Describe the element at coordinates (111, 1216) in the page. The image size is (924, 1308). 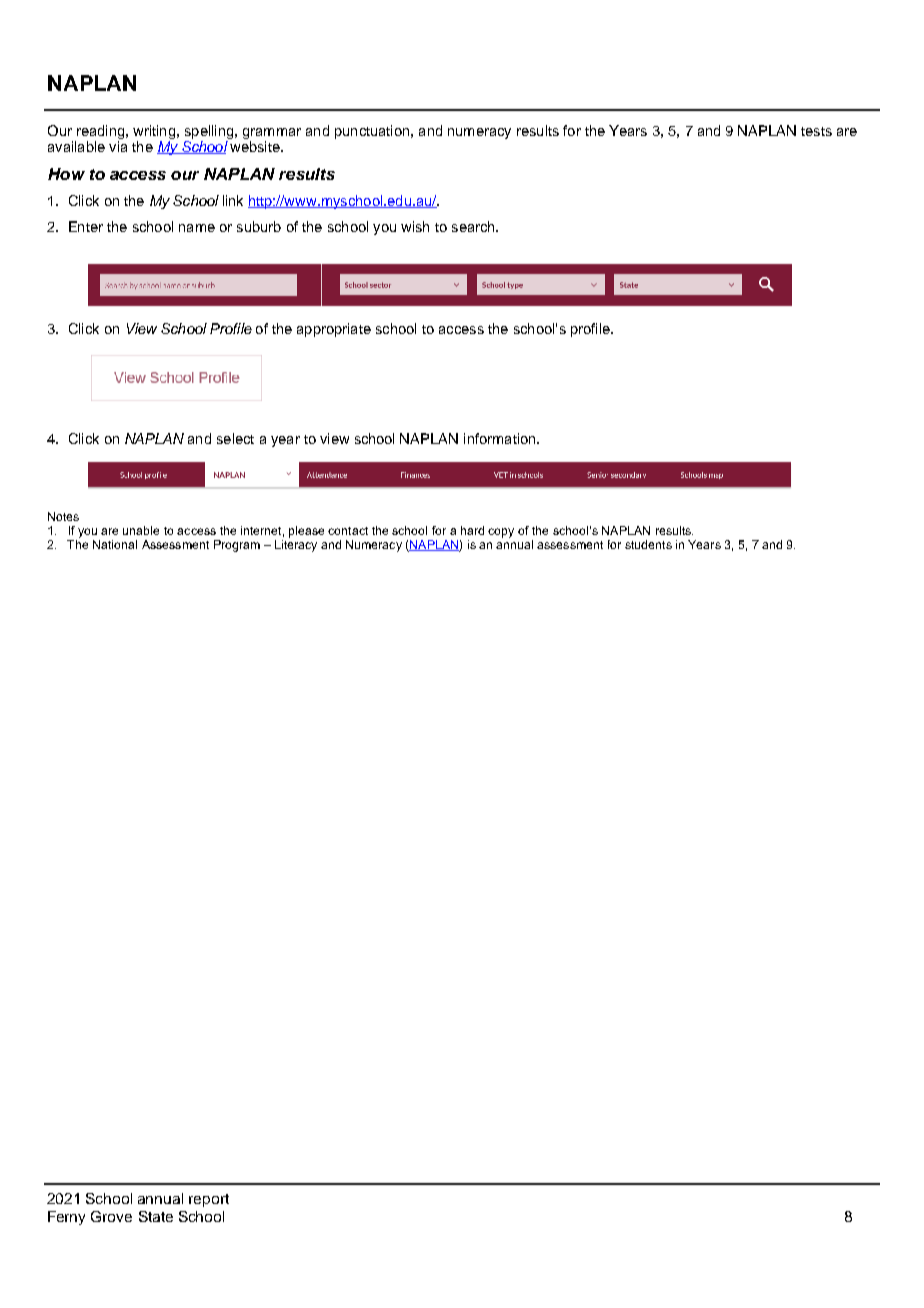
I see `Grove` at that location.
